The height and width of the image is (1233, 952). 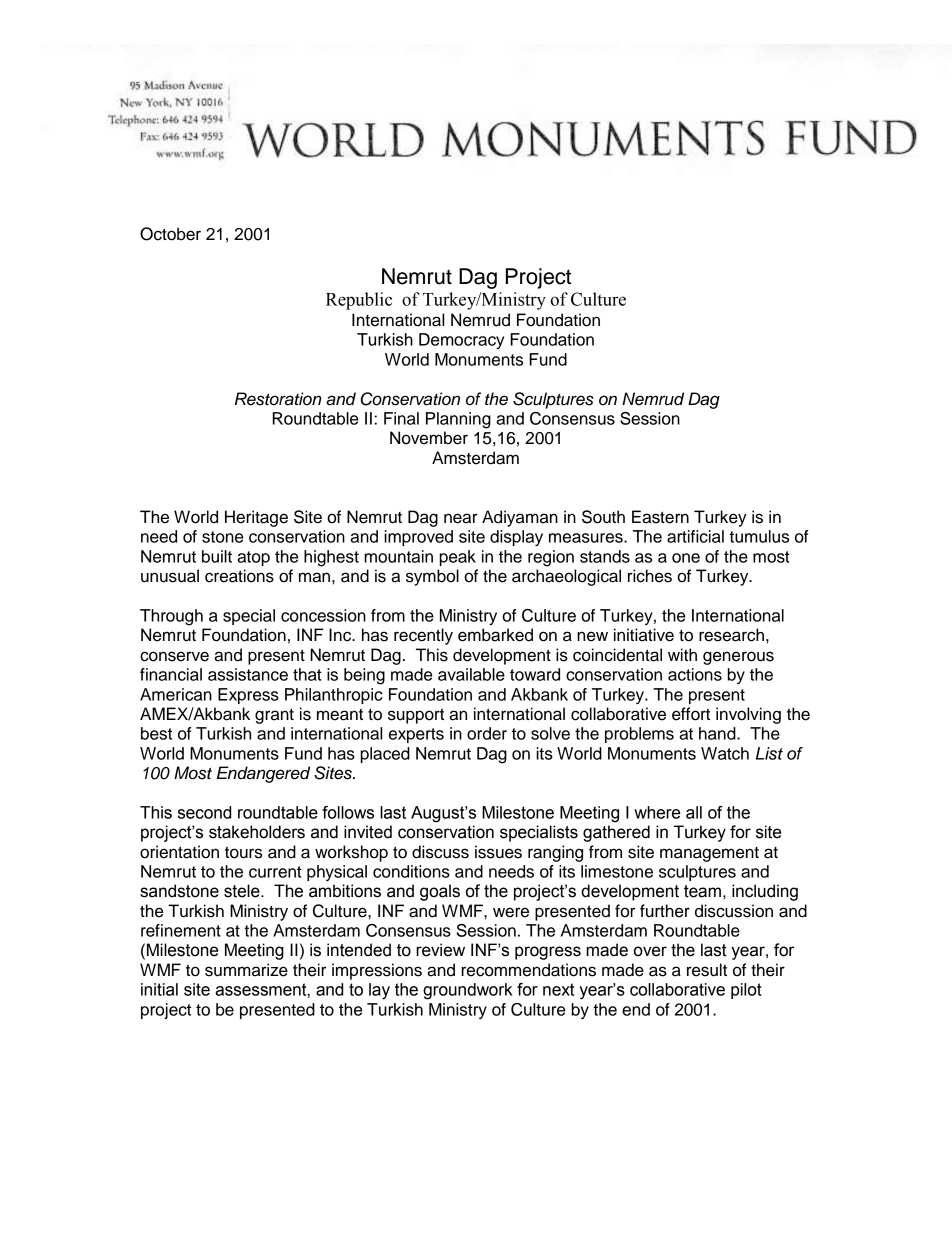 I want to click on summarize, so click(x=246, y=970).
